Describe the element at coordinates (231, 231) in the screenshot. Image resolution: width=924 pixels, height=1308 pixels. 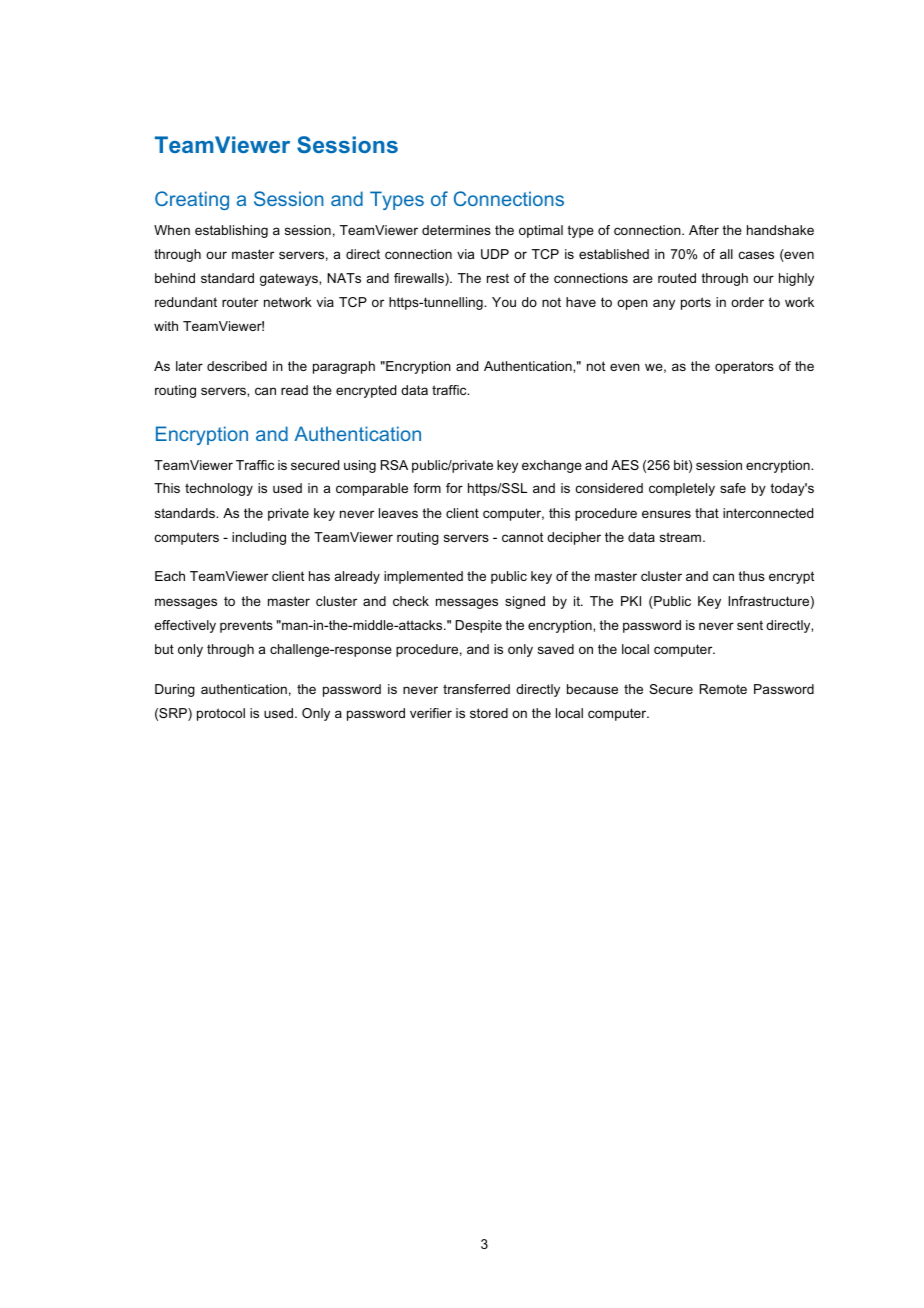
I see `establishing` at that location.
